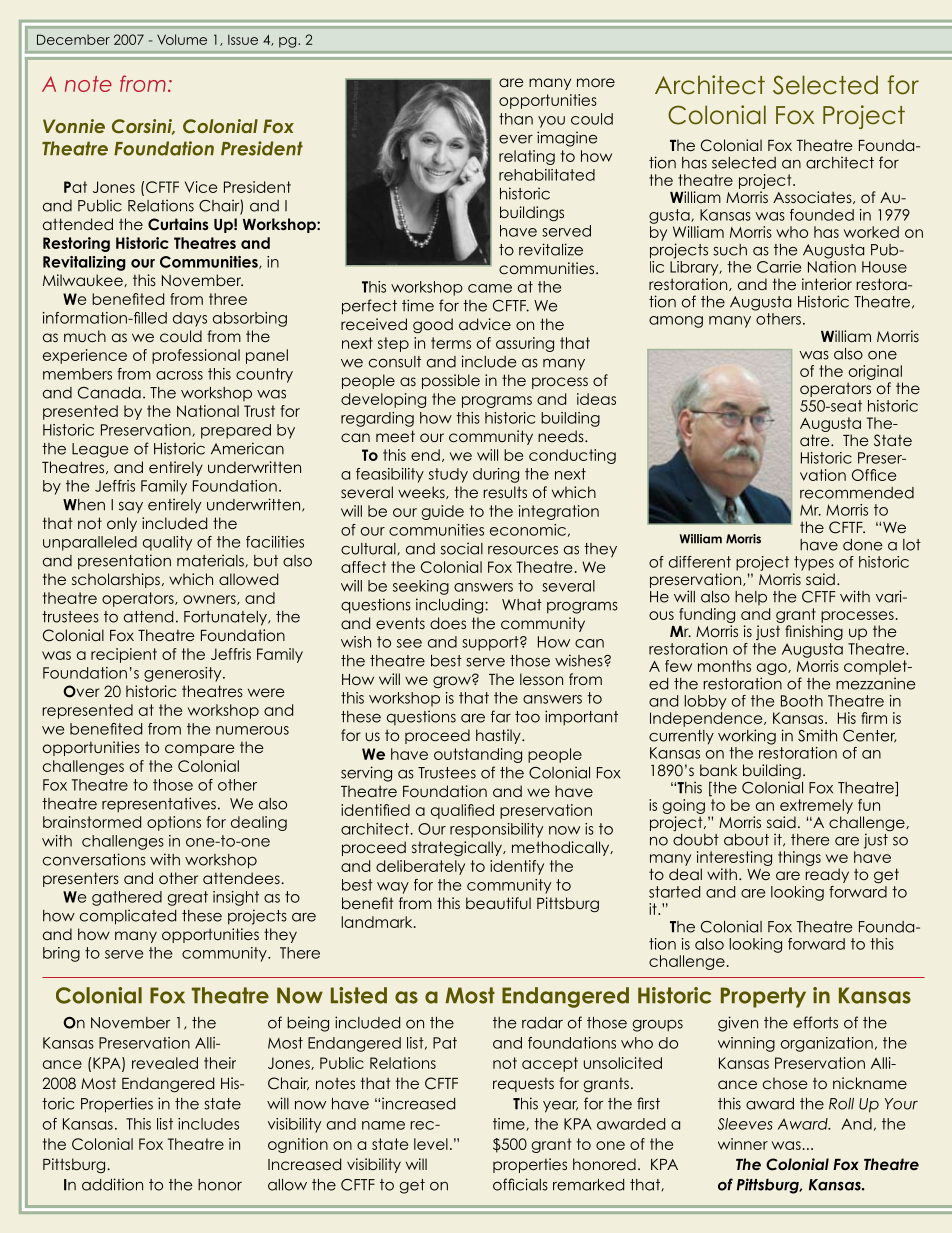  Describe the element at coordinates (817, 735) in the screenshot. I see `Smith` at that location.
